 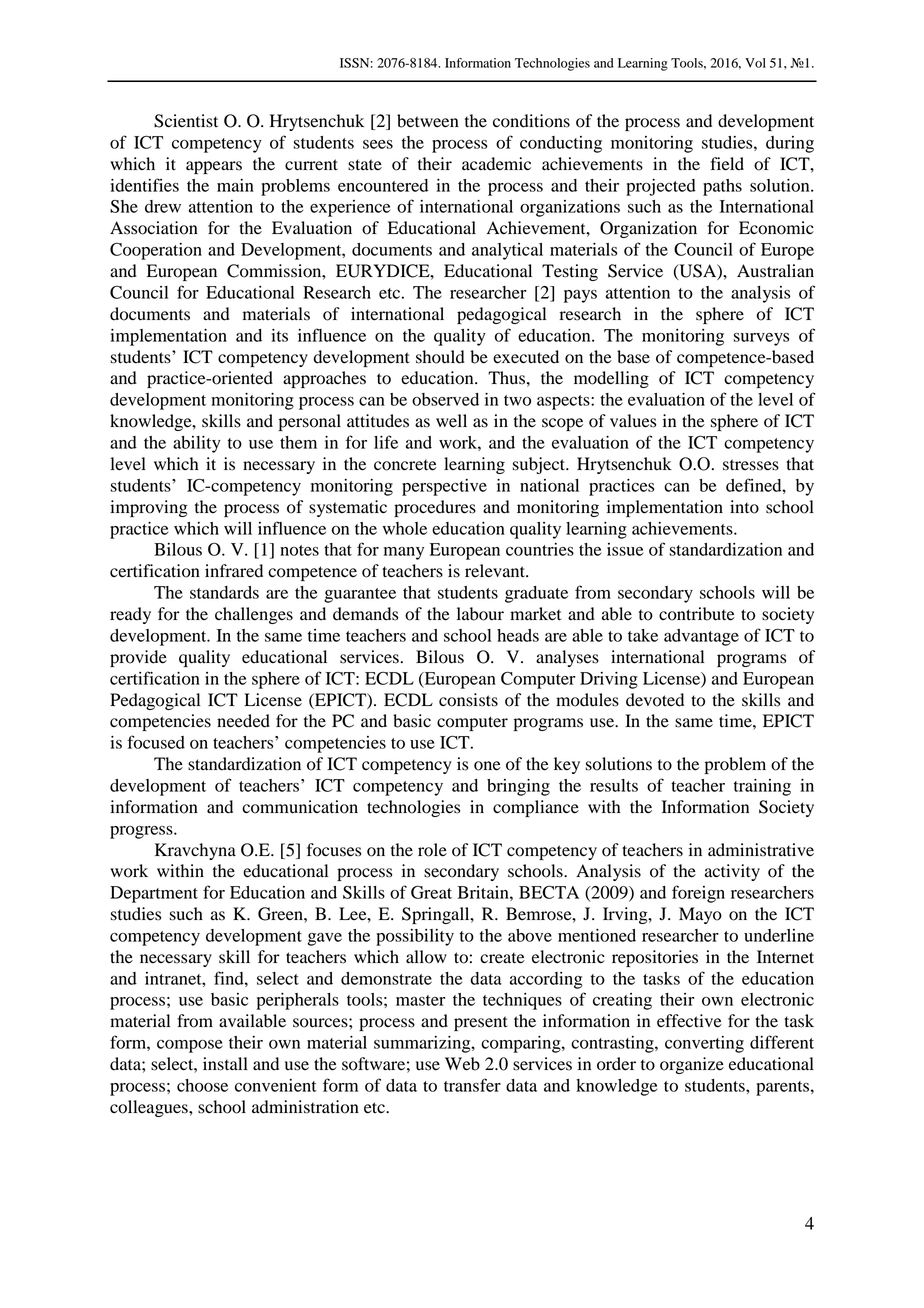 I want to click on Vol, so click(x=755, y=63).
